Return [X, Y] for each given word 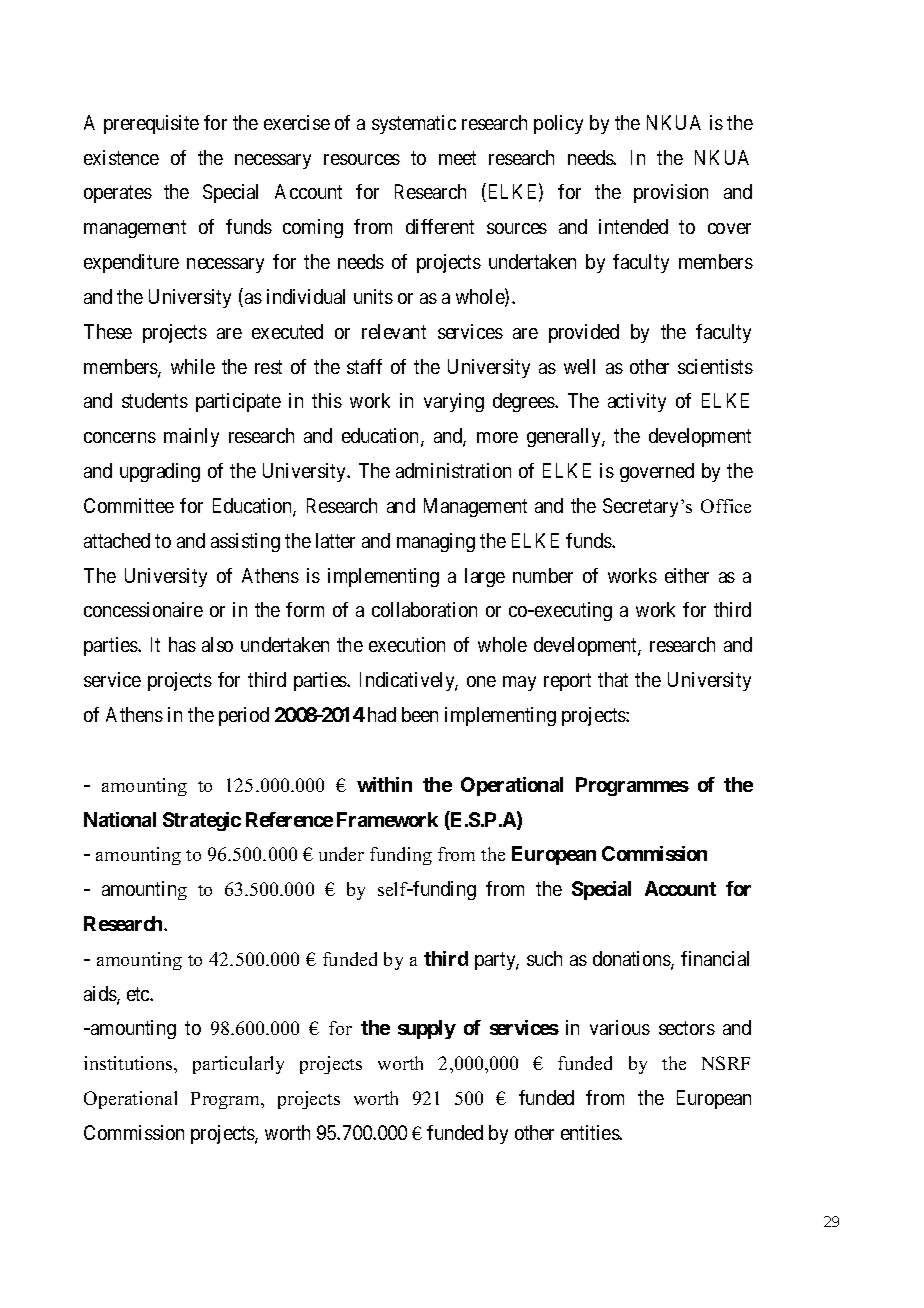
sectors [687, 1028]
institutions [129, 1063]
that [613, 679]
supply [427, 1029]
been [420, 714]
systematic [414, 124]
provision [671, 193]
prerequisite [151, 124]
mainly [191, 437]
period [244, 716]
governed [657, 472]
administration [453, 470]
